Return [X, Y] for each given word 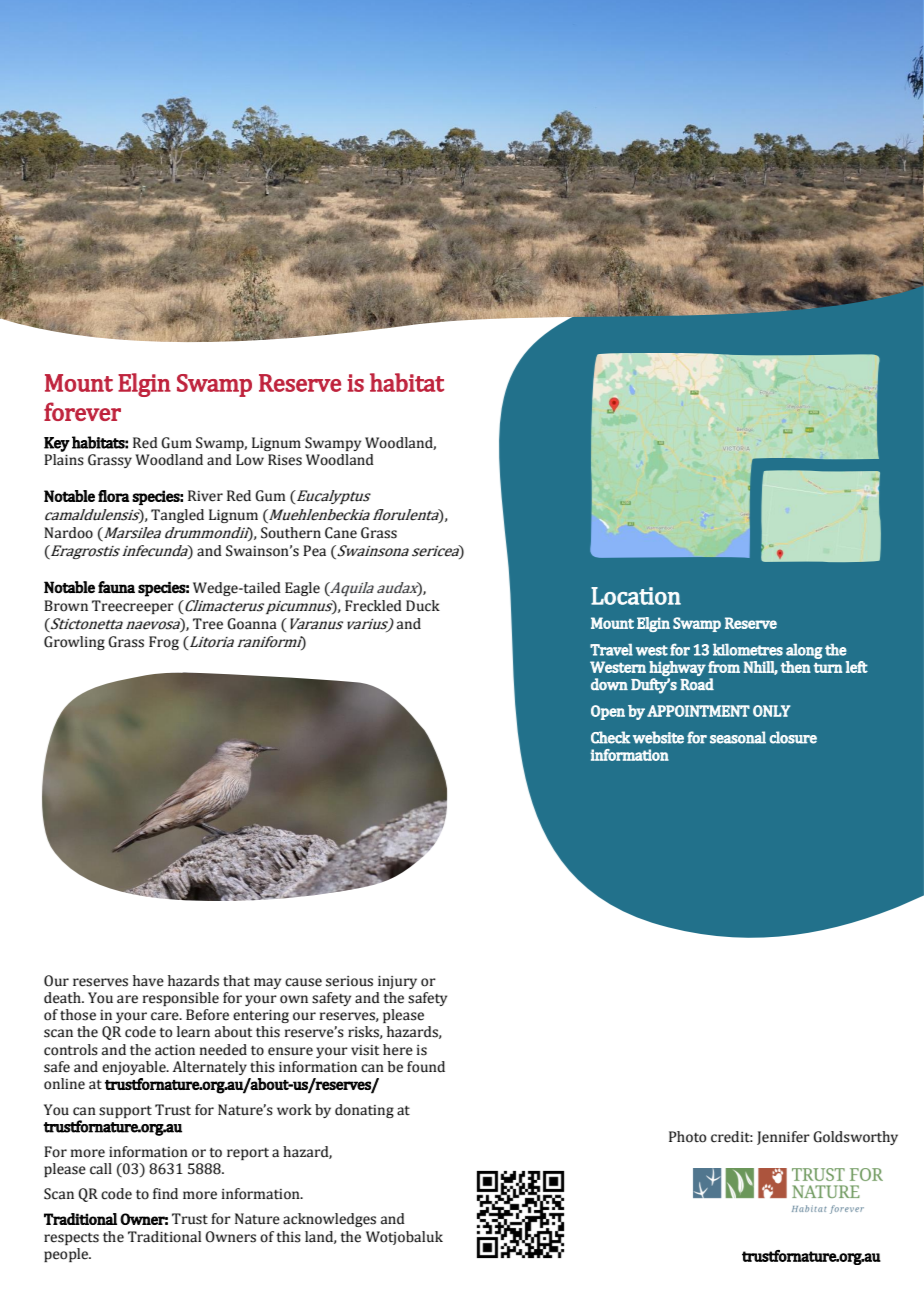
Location [636, 596]
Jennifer [783, 1138]
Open [608, 712]
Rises [285, 460]
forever [82, 411]
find [165, 1194]
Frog [164, 643]
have [148, 981]
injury [397, 982]
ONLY [771, 711]
